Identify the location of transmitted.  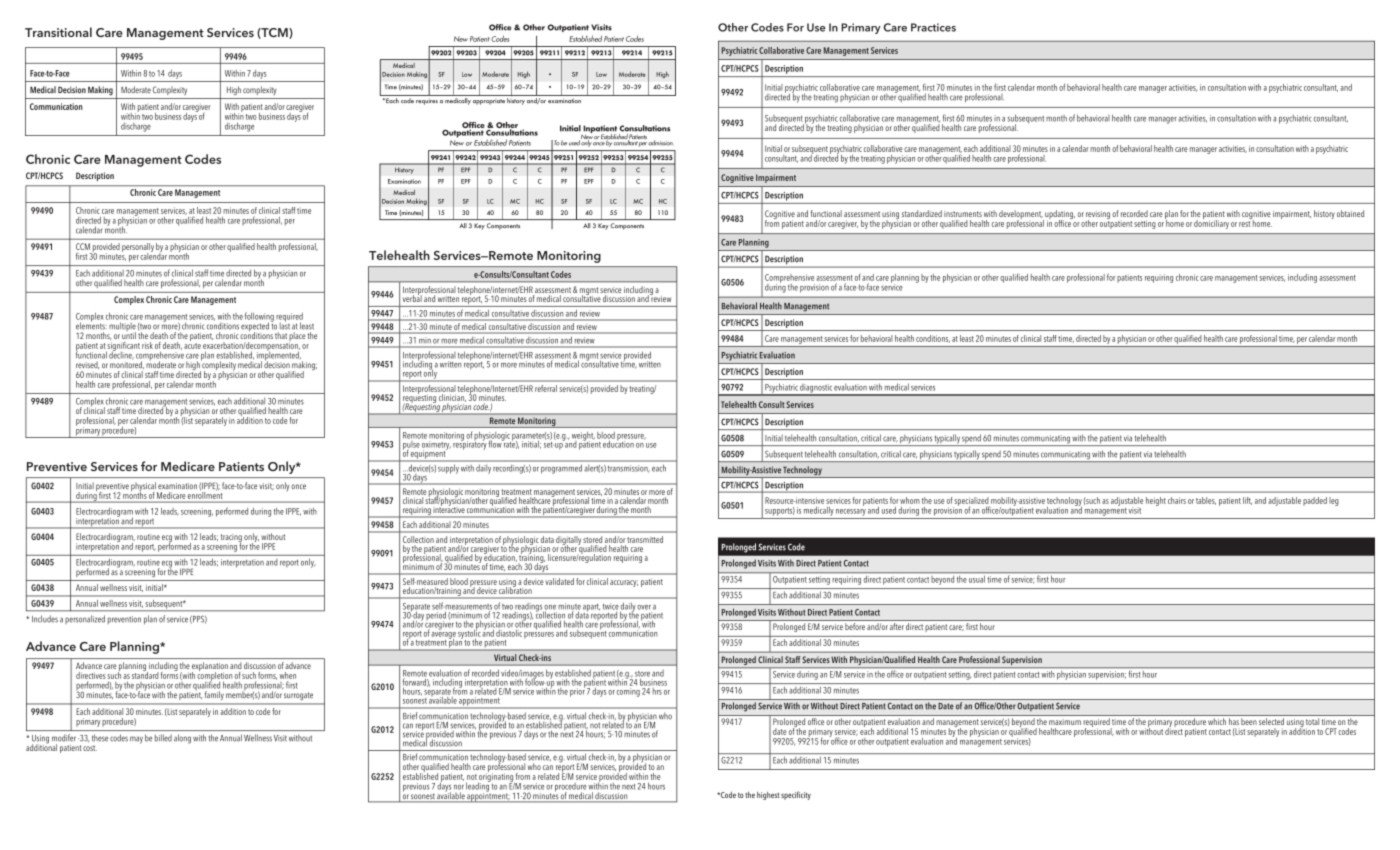
(645, 539).
